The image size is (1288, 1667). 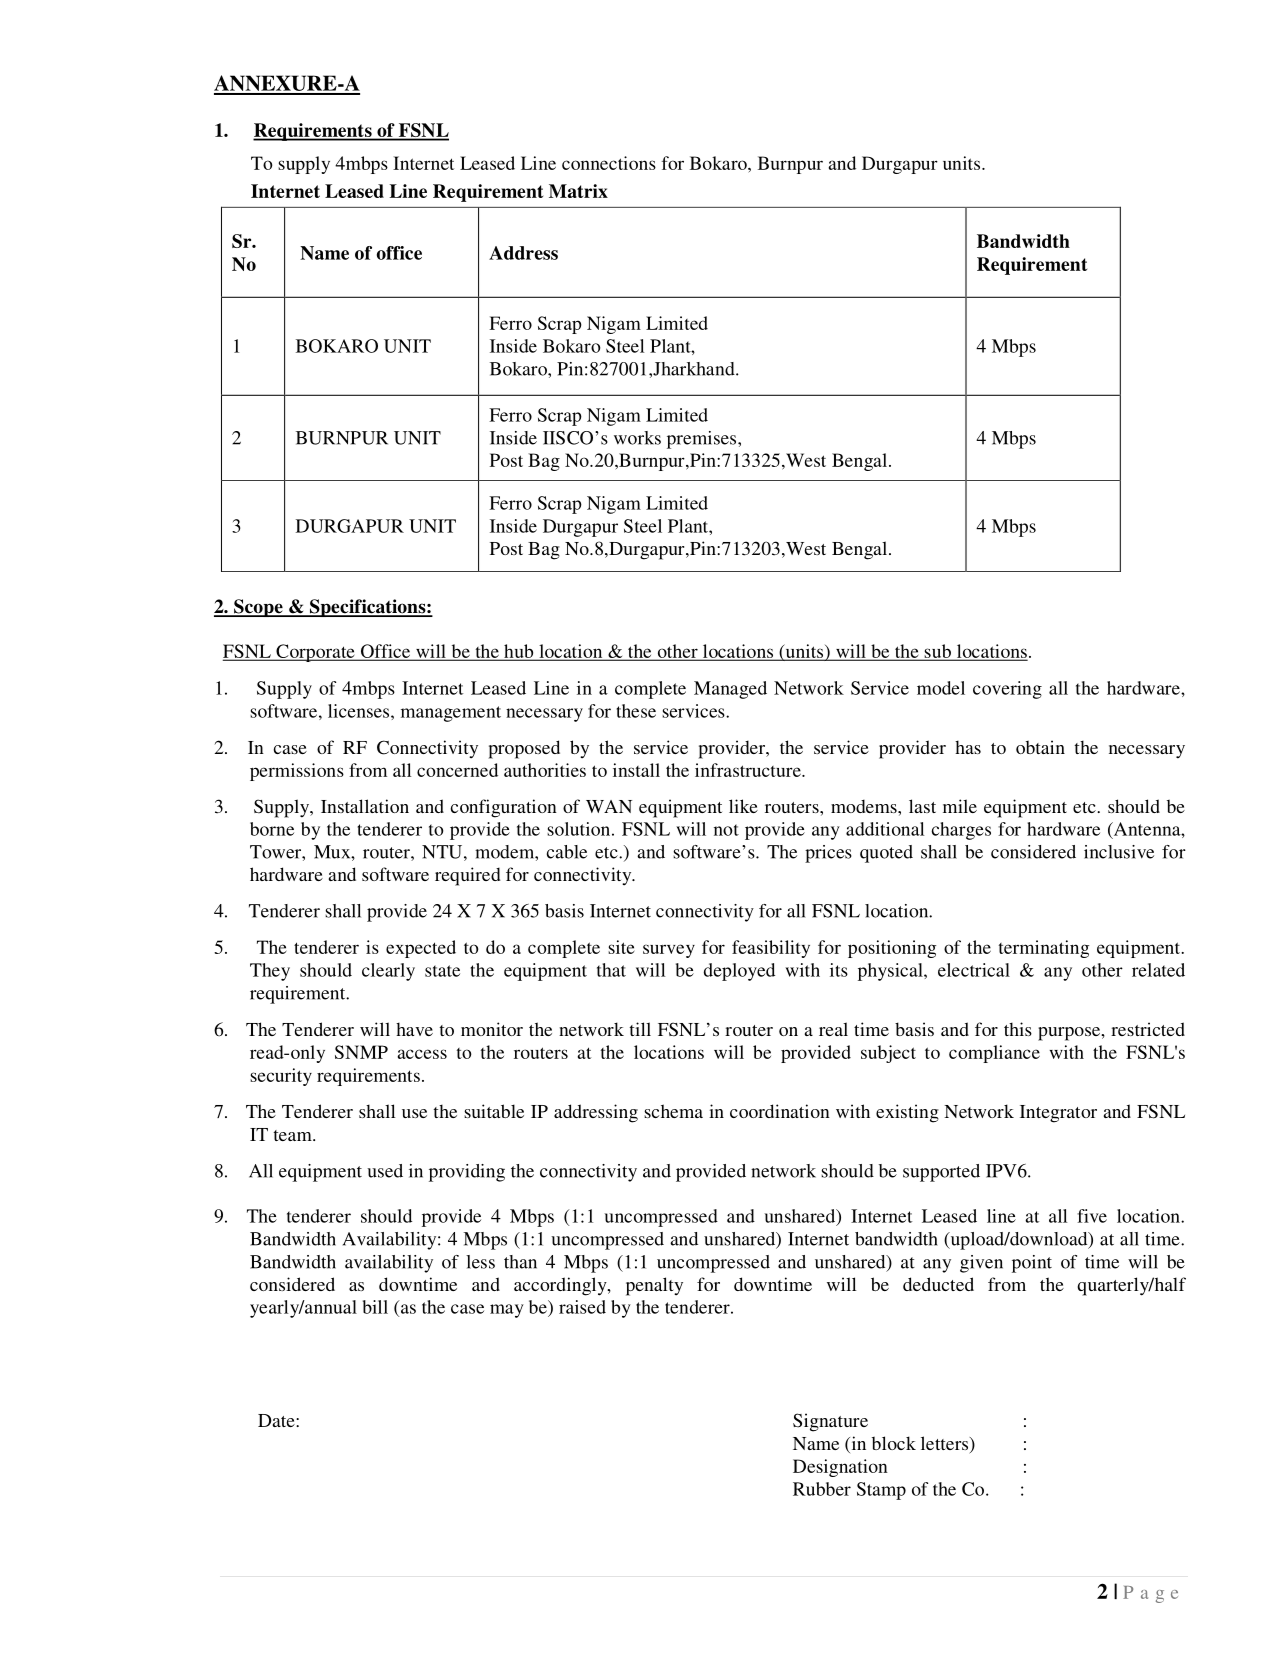 I want to click on Matrix, so click(x=578, y=191).
